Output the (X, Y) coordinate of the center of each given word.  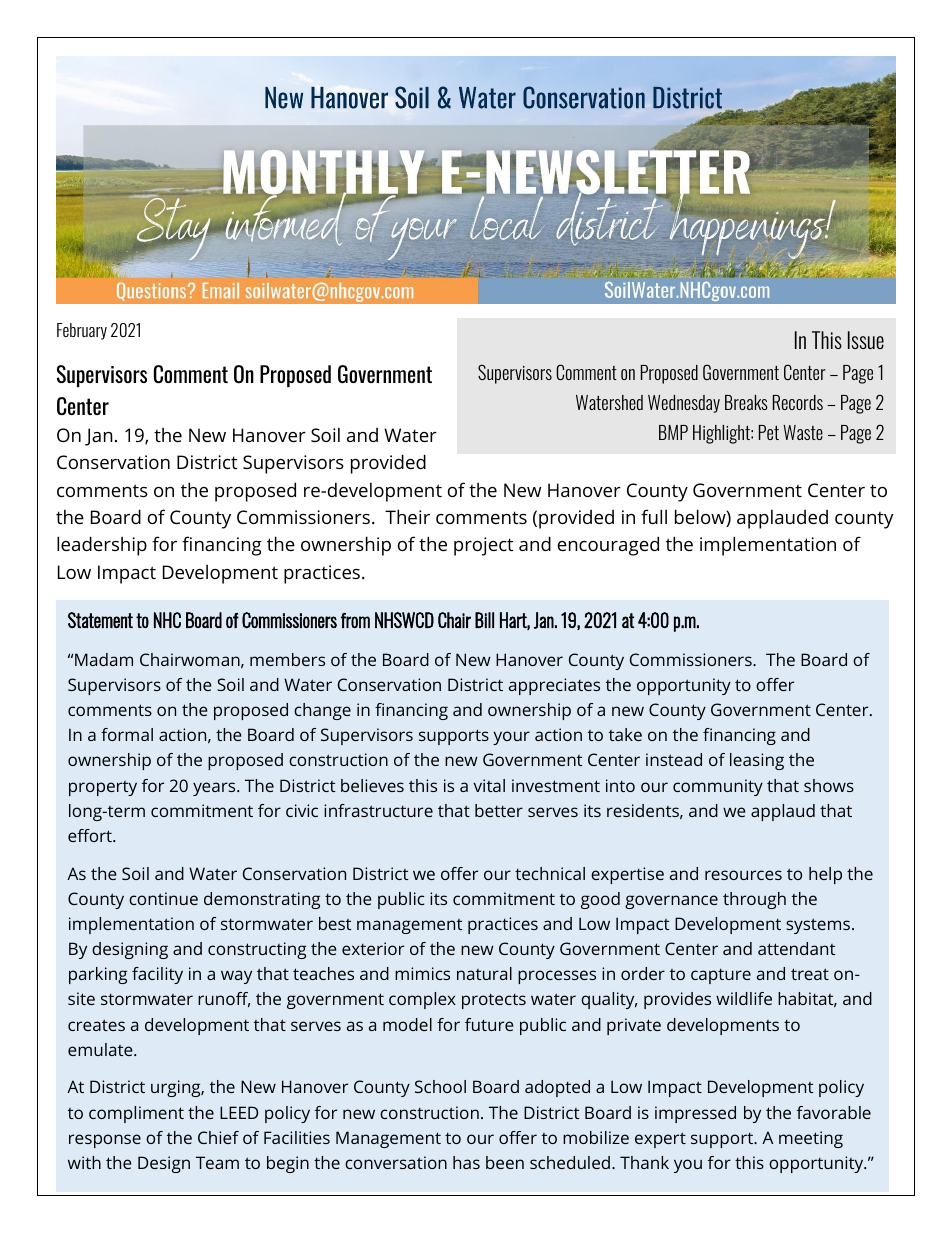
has (466, 1162)
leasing (757, 761)
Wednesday (684, 404)
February (82, 331)
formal (127, 734)
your (511, 738)
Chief (218, 1137)
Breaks (746, 402)
